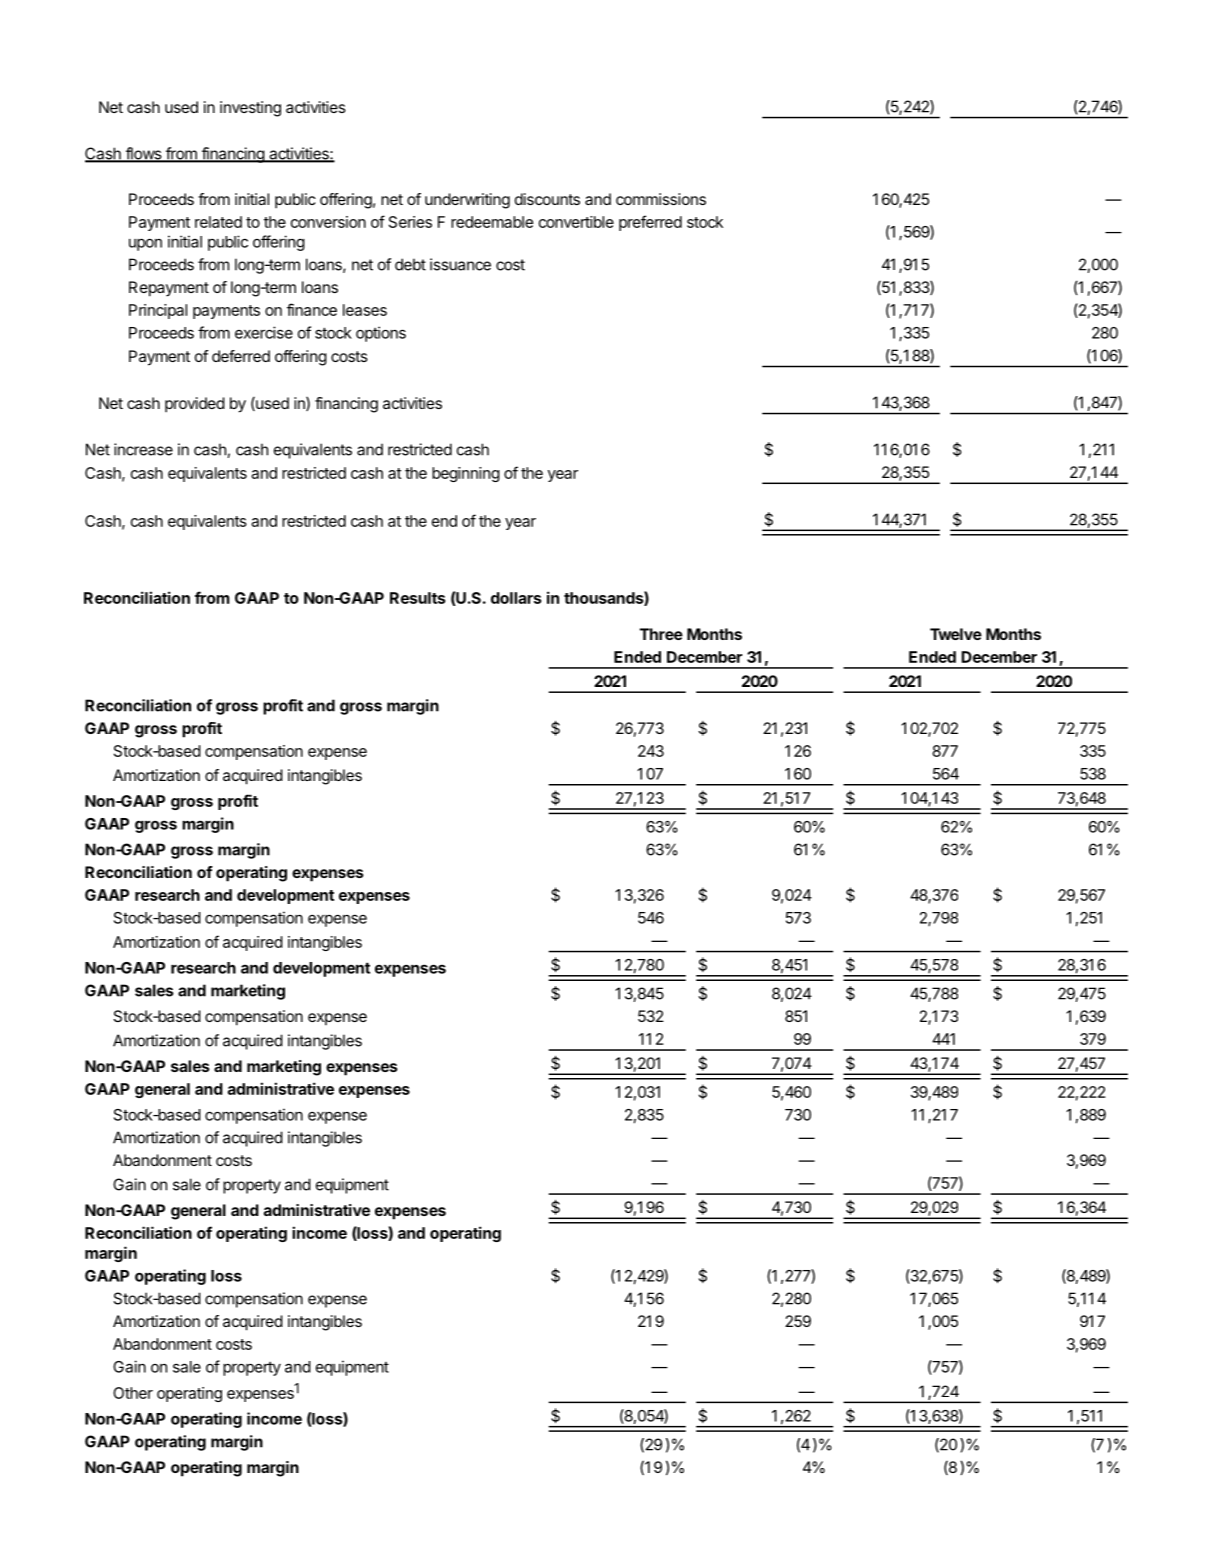  Describe the element at coordinates (250, 109) in the screenshot. I see `investing` at that location.
